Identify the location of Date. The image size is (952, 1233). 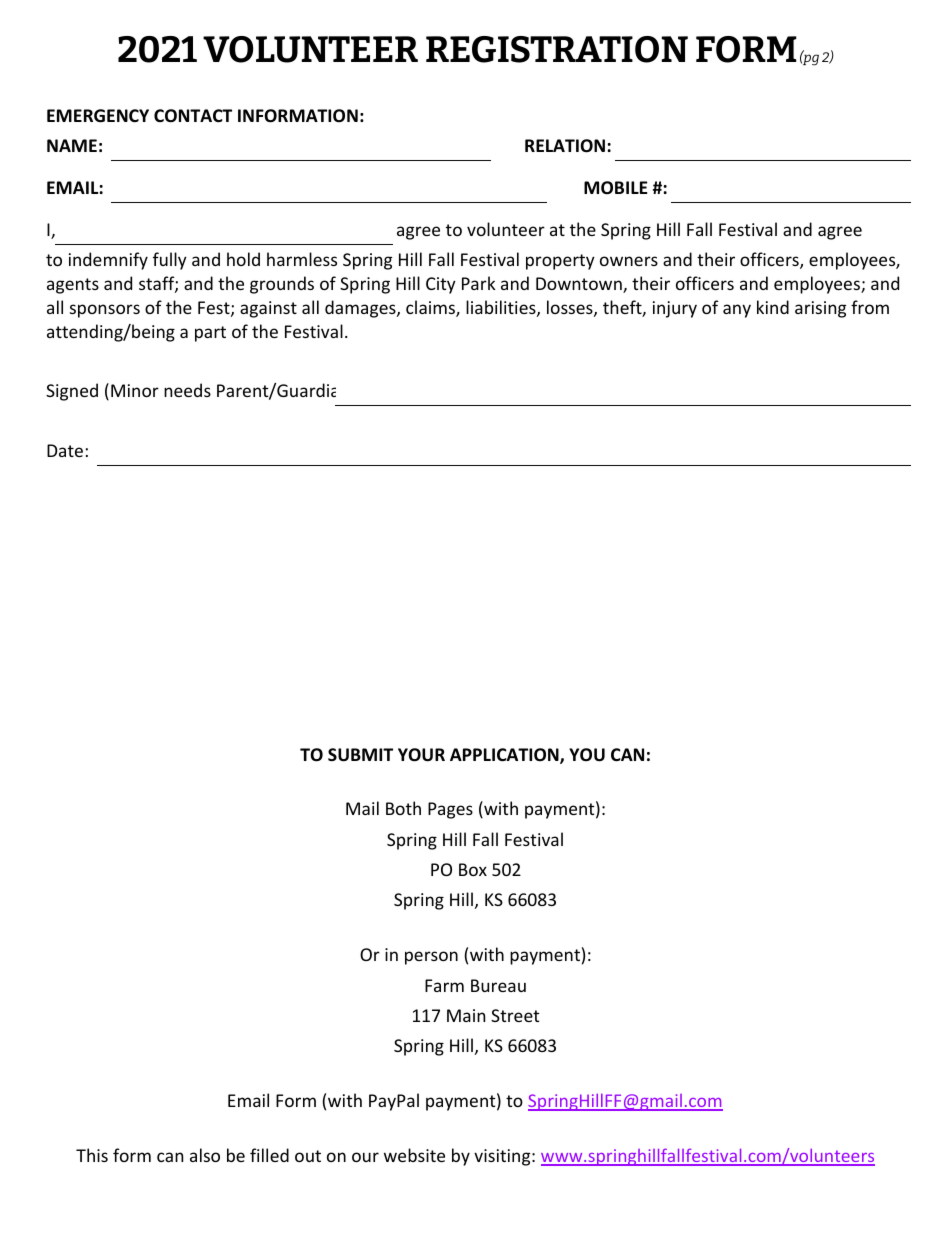
(65, 450).
